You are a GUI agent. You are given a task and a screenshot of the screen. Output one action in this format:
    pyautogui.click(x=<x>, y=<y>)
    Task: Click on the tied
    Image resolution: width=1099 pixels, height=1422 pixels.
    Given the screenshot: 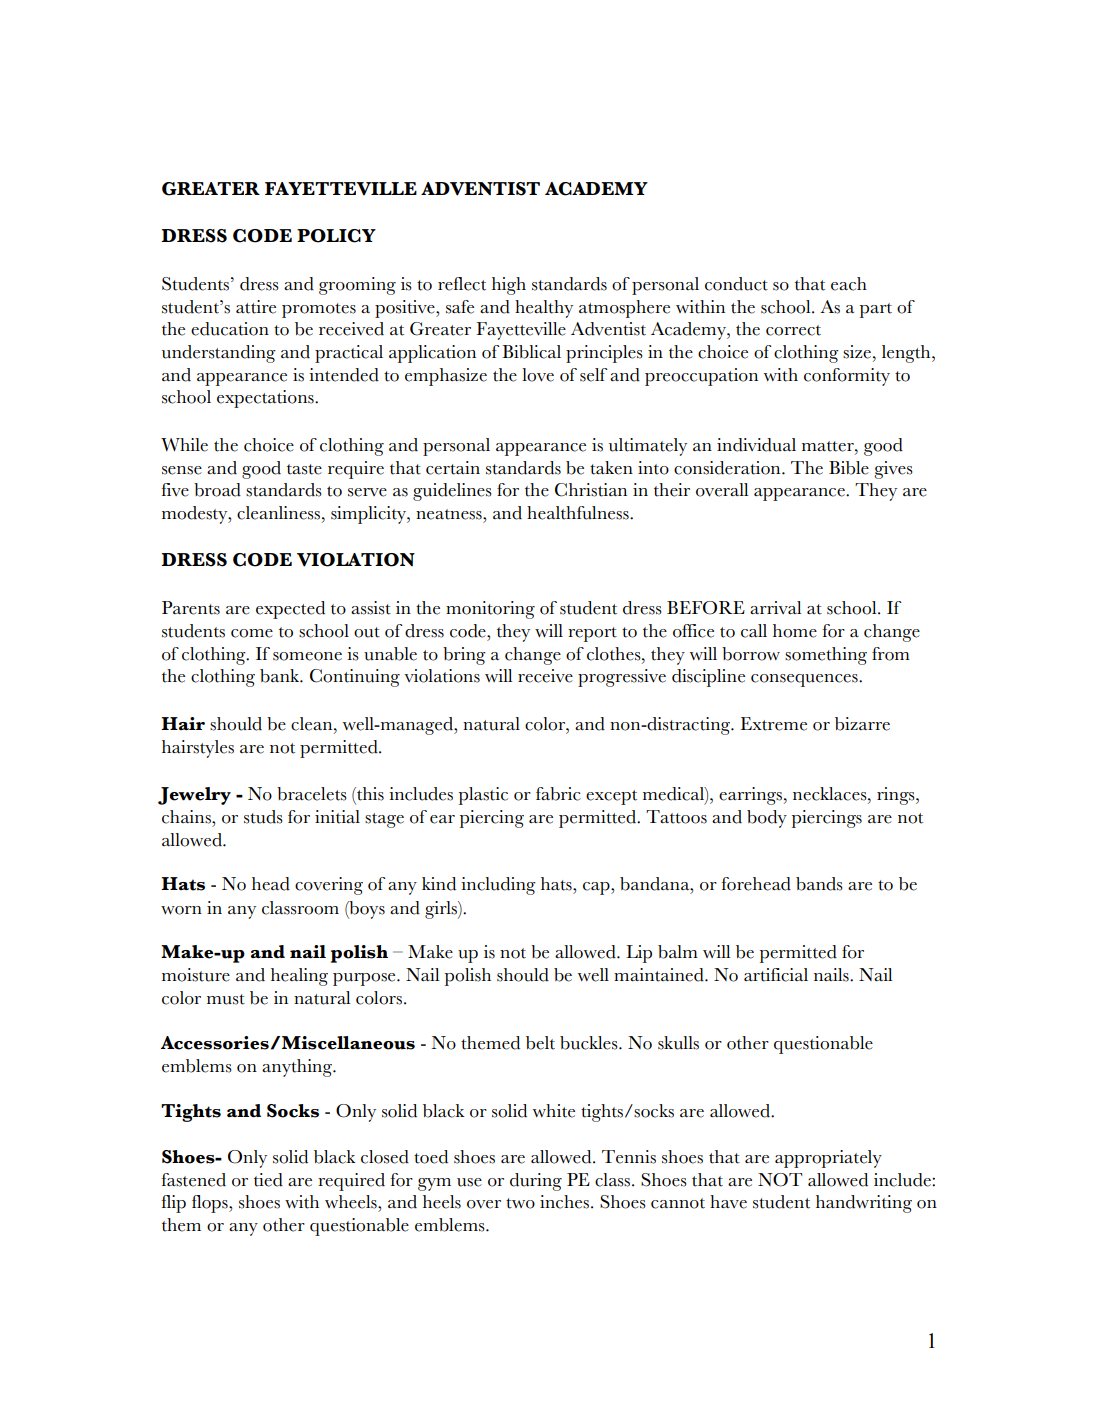 What is the action you would take?
    pyautogui.click(x=268, y=1180)
